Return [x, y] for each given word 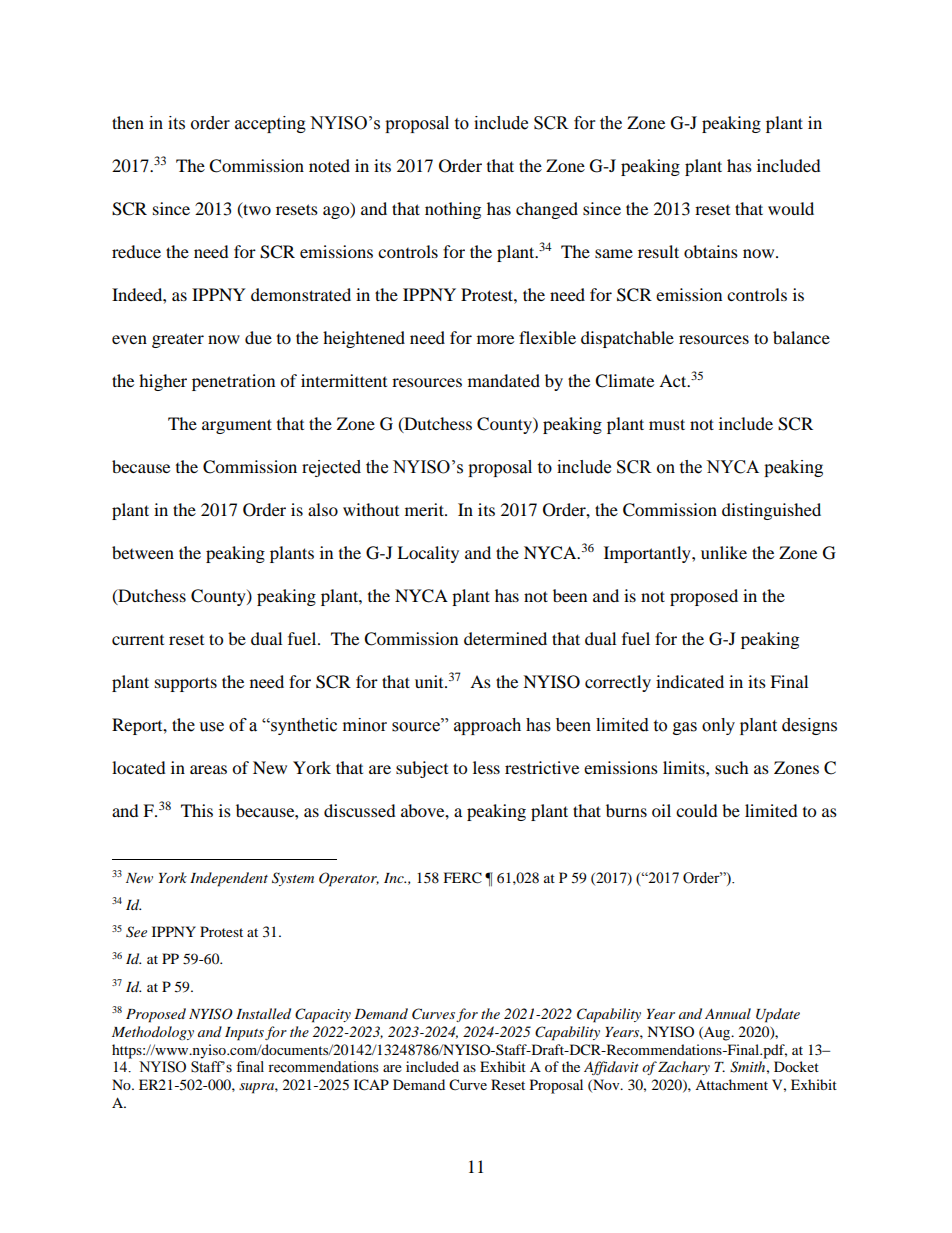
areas [208, 769]
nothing [453, 210]
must [667, 424]
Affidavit [611, 1068]
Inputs [244, 1034]
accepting [270, 124]
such [732, 767]
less [486, 767]
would [791, 208]
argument [237, 426]
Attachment [731, 1084]
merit [425, 509]
